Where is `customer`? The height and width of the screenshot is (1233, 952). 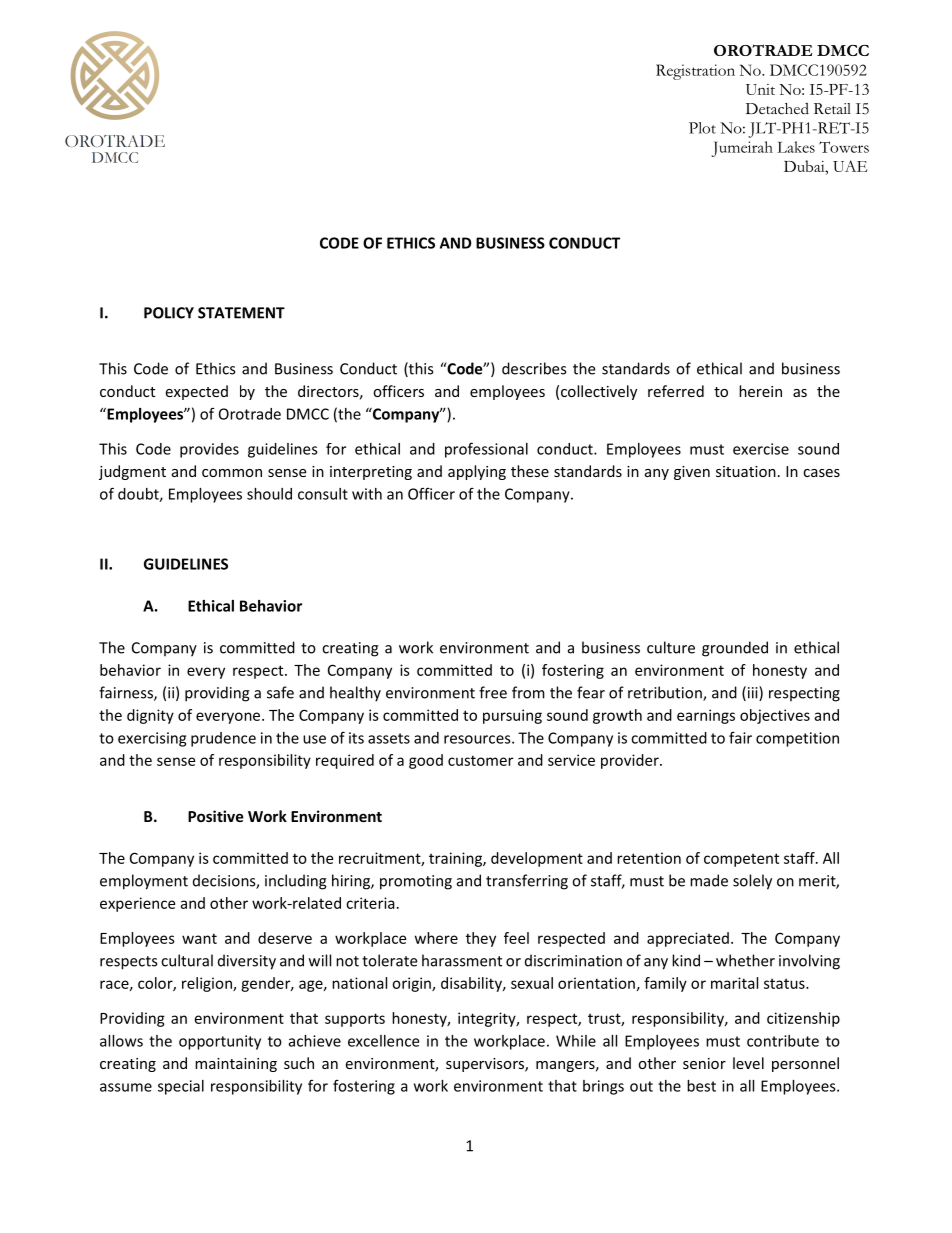 customer is located at coordinates (480, 760).
